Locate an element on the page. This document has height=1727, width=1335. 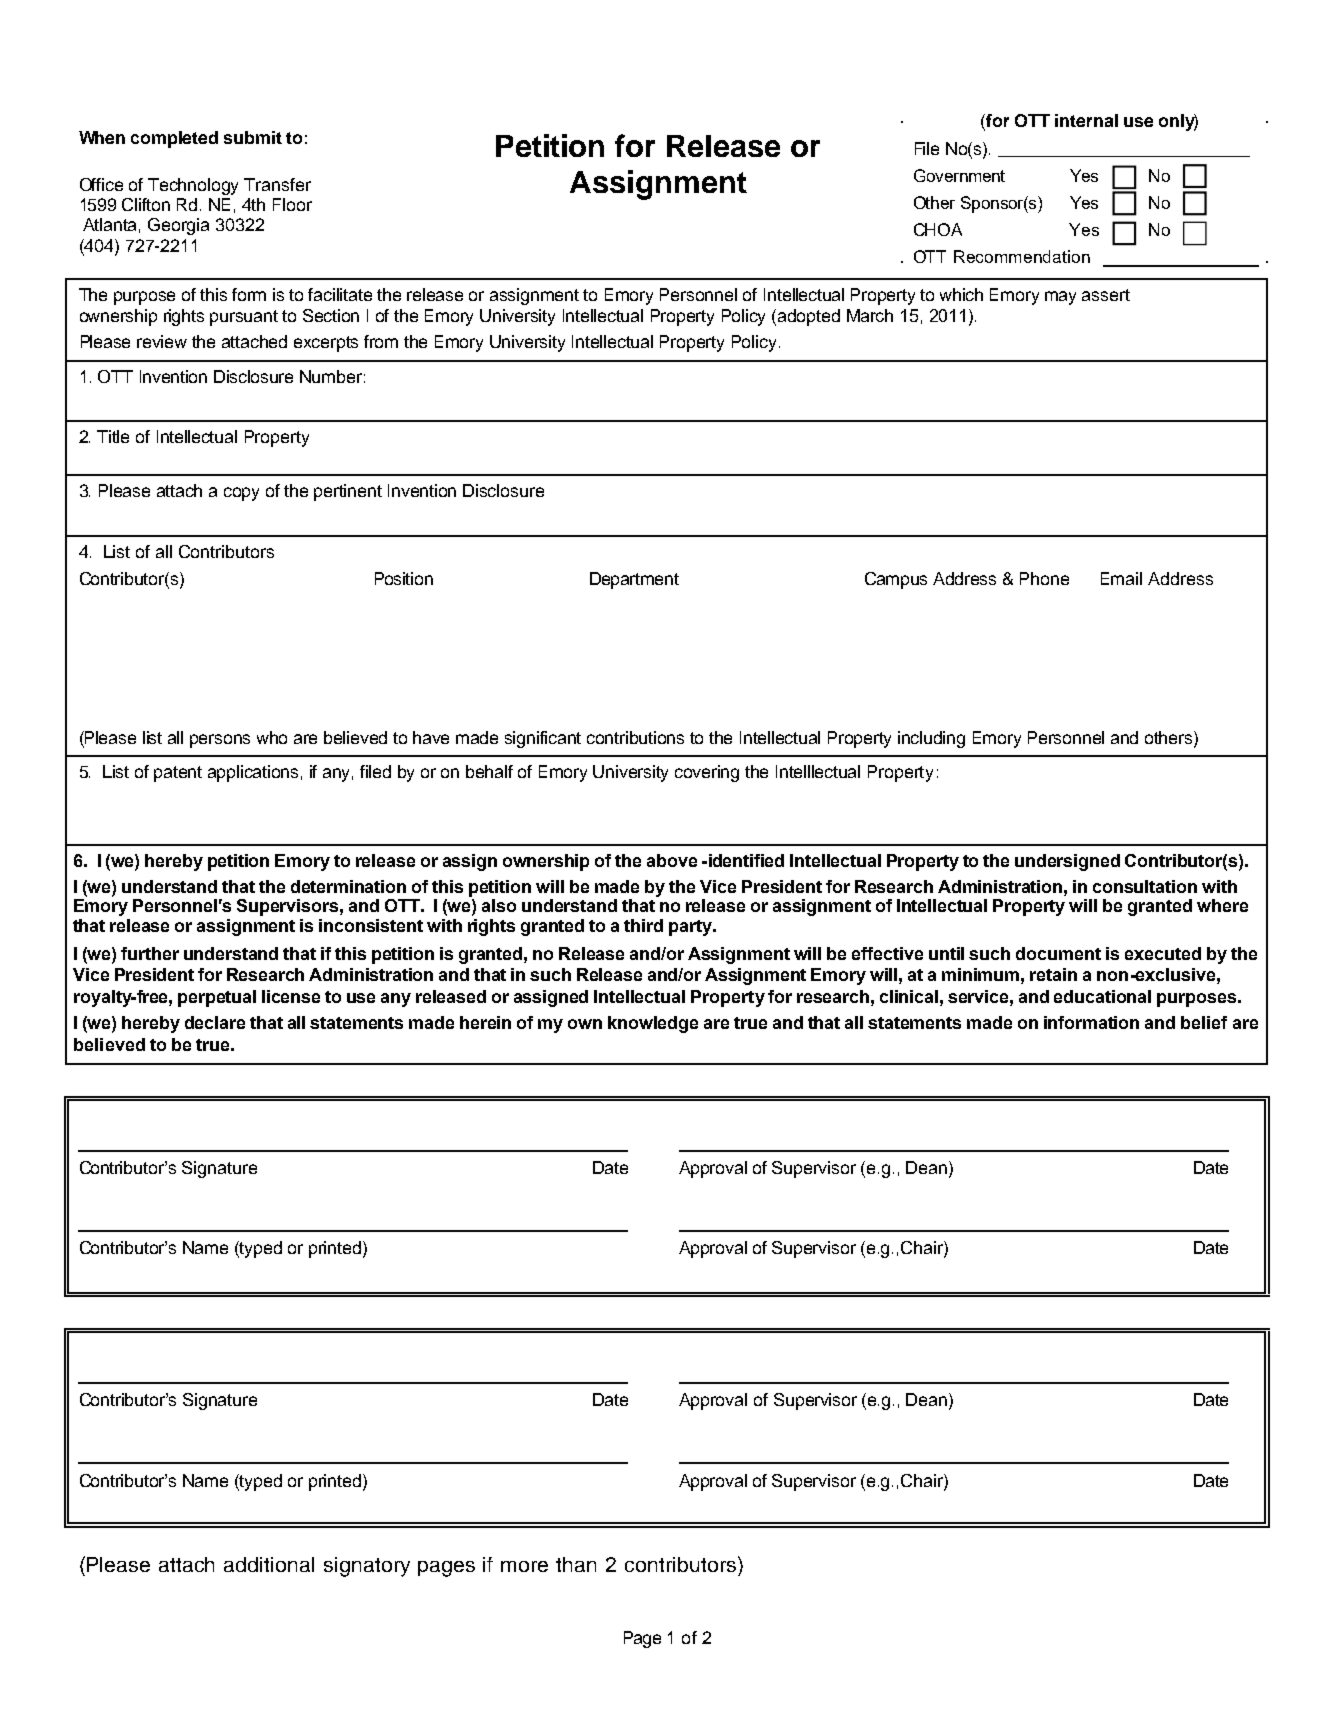
submit is located at coordinates (253, 137).
